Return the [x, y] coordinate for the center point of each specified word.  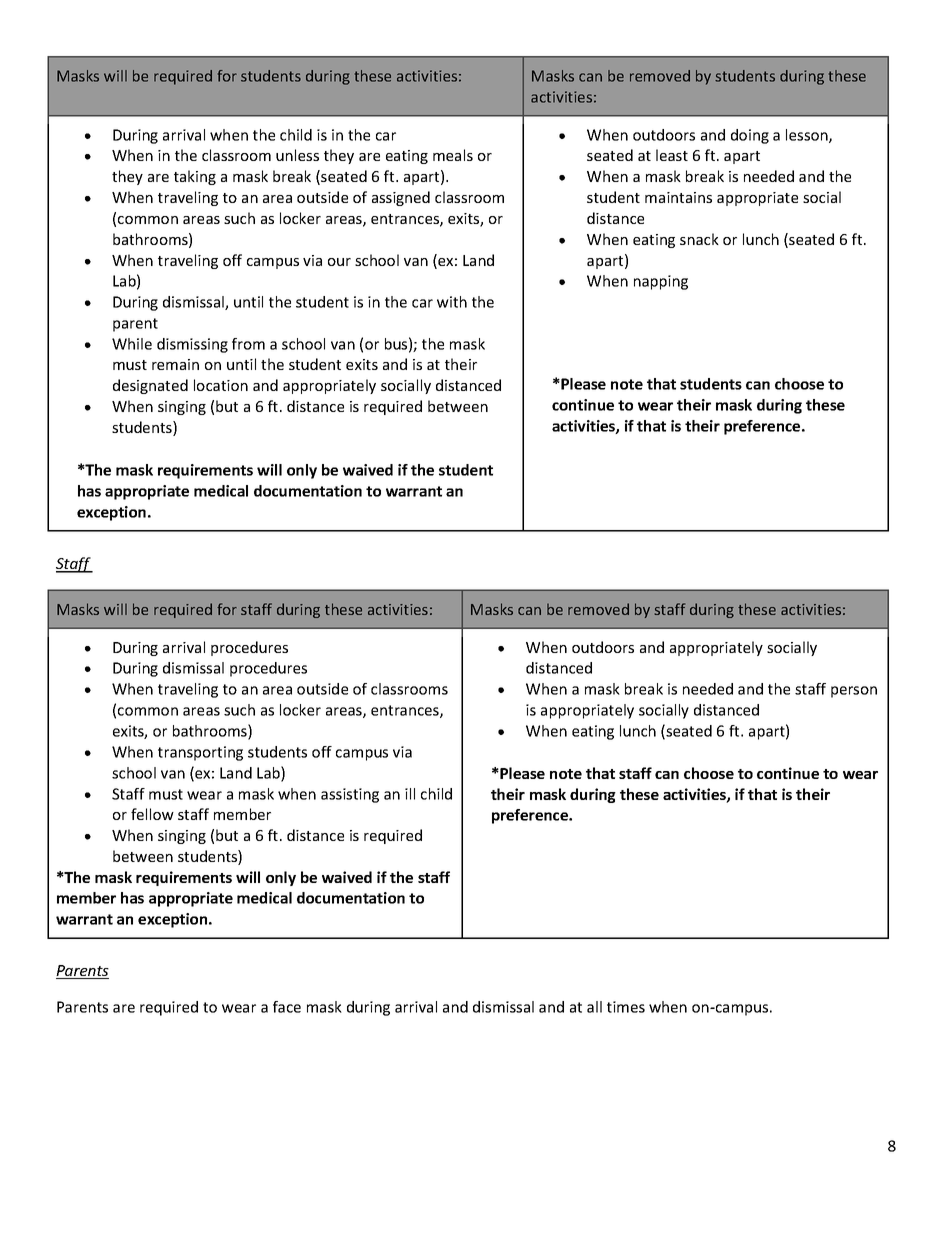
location [221, 385]
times [626, 1007]
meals [453, 155]
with [452, 302]
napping [661, 282]
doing [750, 136]
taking [195, 177]
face [287, 1007]
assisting [350, 795]
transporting [200, 753]
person [854, 692]
